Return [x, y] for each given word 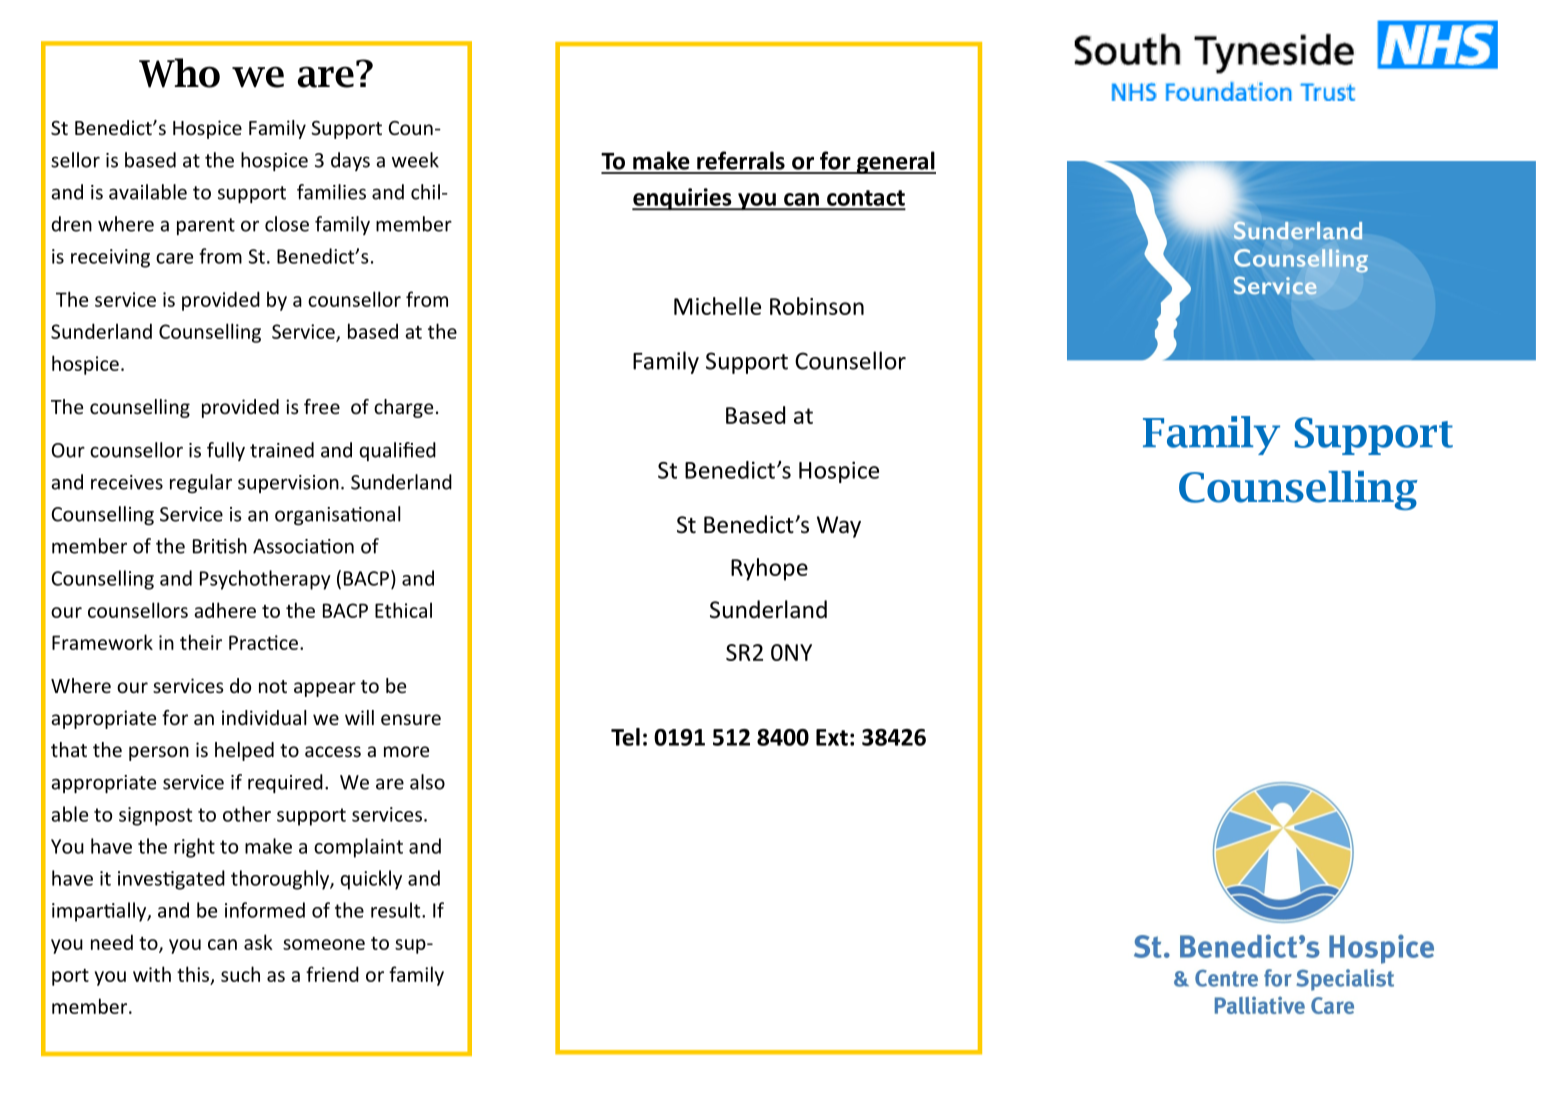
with [152, 974]
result [397, 910]
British [220, 546]
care [174, 258]
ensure [411, 719]
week [415, 160]
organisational [337, 515]
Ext [832, 737]
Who [179, 73]
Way [839, 527]
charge [403, 408]
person [159, 753]
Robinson [817, 306]
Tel [625, 737]
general [895, 162]
